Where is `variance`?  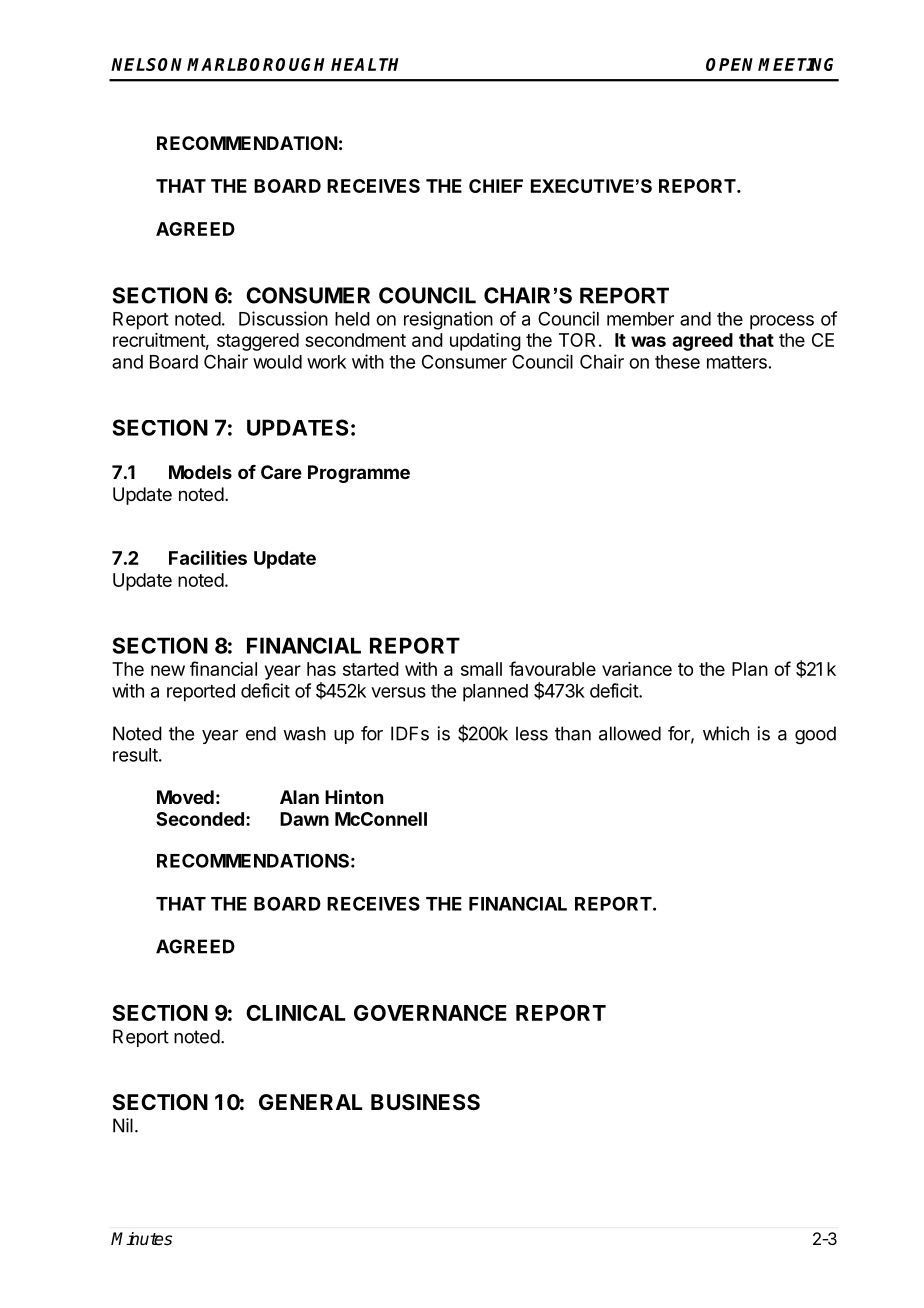
variance is located at coordinates (637, 669).
